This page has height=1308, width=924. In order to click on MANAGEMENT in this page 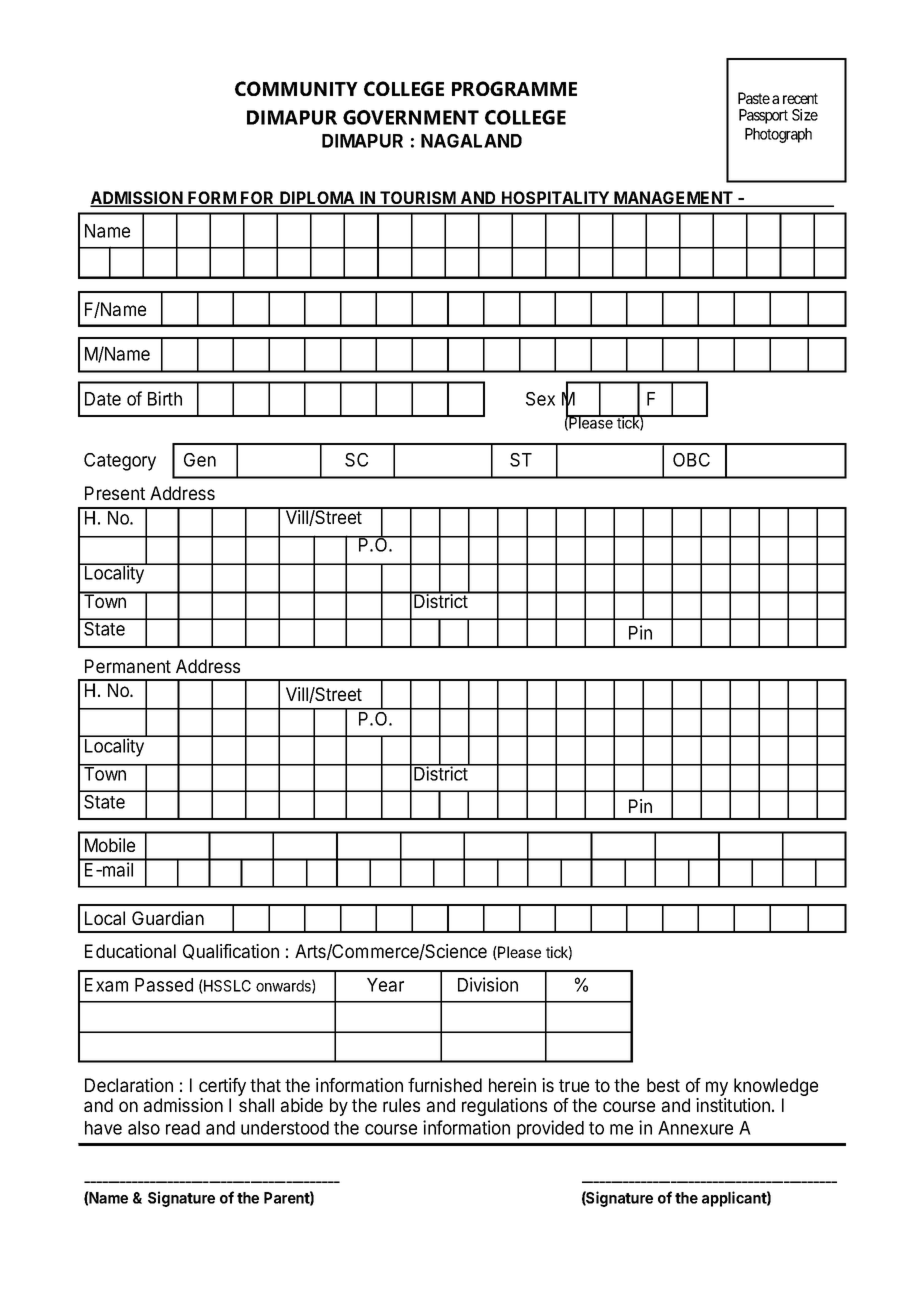, I will do `click(674, 199)`.
